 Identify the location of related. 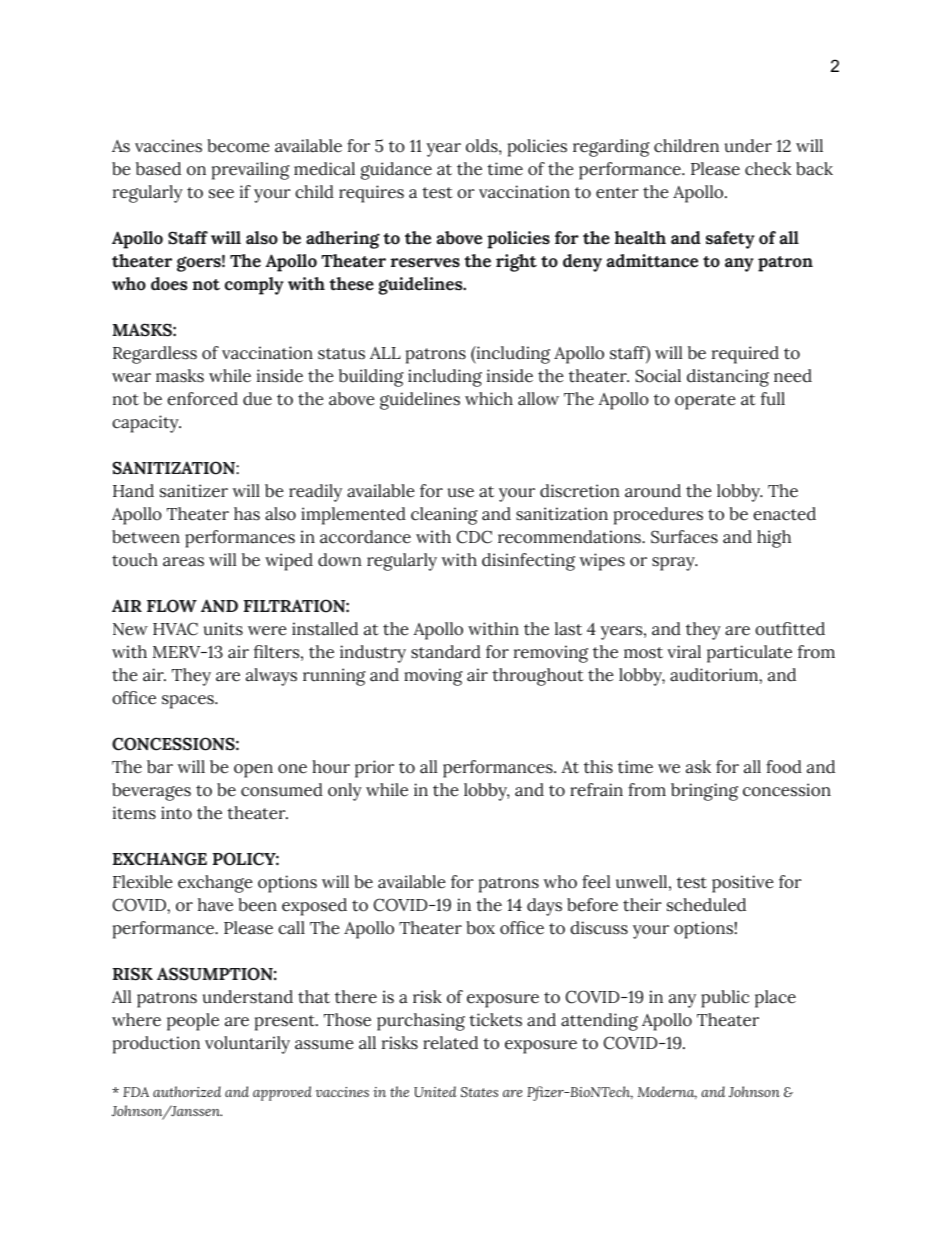
(450, 1043).
